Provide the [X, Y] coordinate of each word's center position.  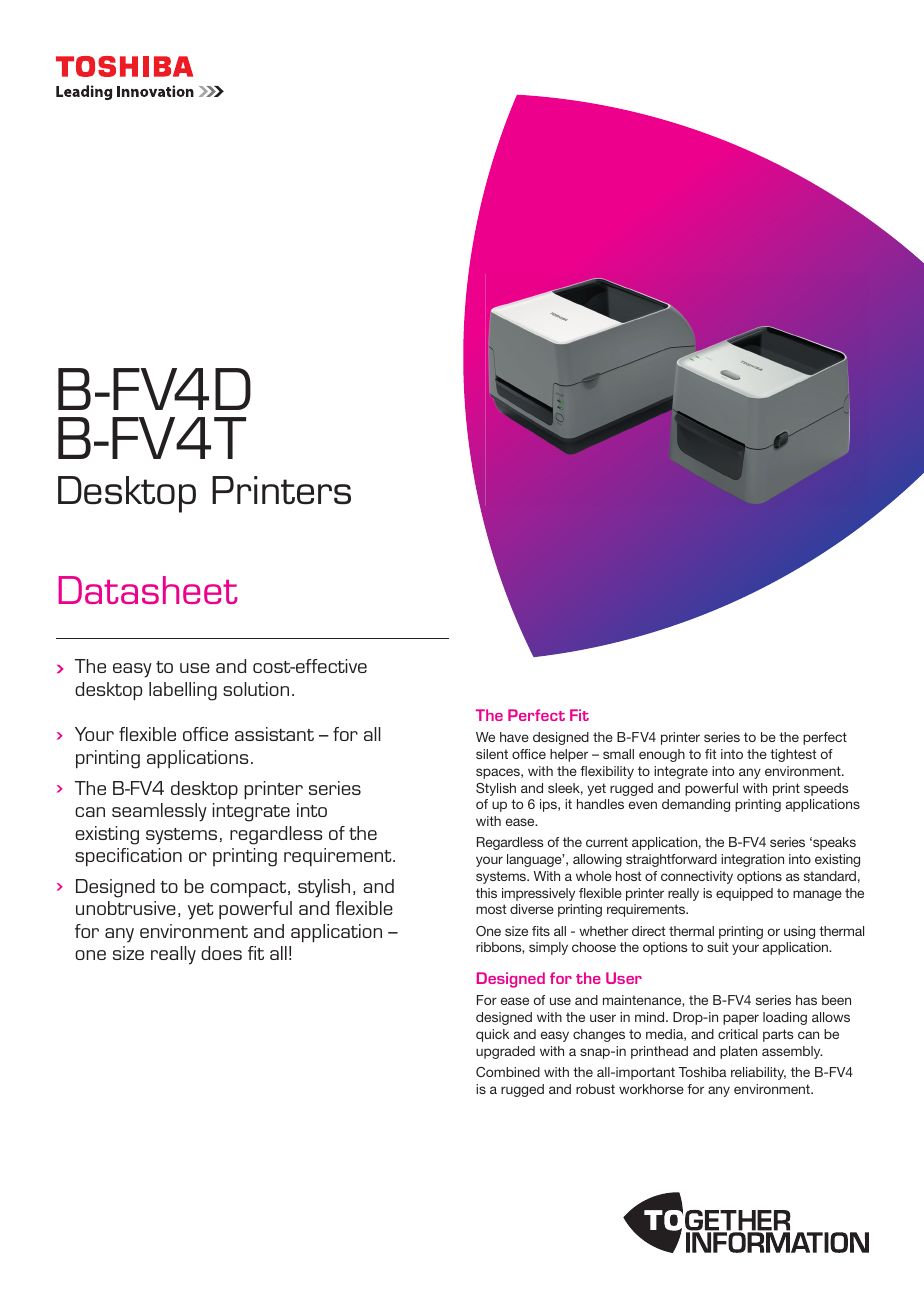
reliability [758, 1073]
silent [492, 754]
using [799, 932]
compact [249, 889]
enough [662, 755]
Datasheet [148, 590]
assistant [274, 734]
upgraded [505, 1052]
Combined [508, 1072]
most [491, 909]
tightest [793, 755]
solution [256, 689]
